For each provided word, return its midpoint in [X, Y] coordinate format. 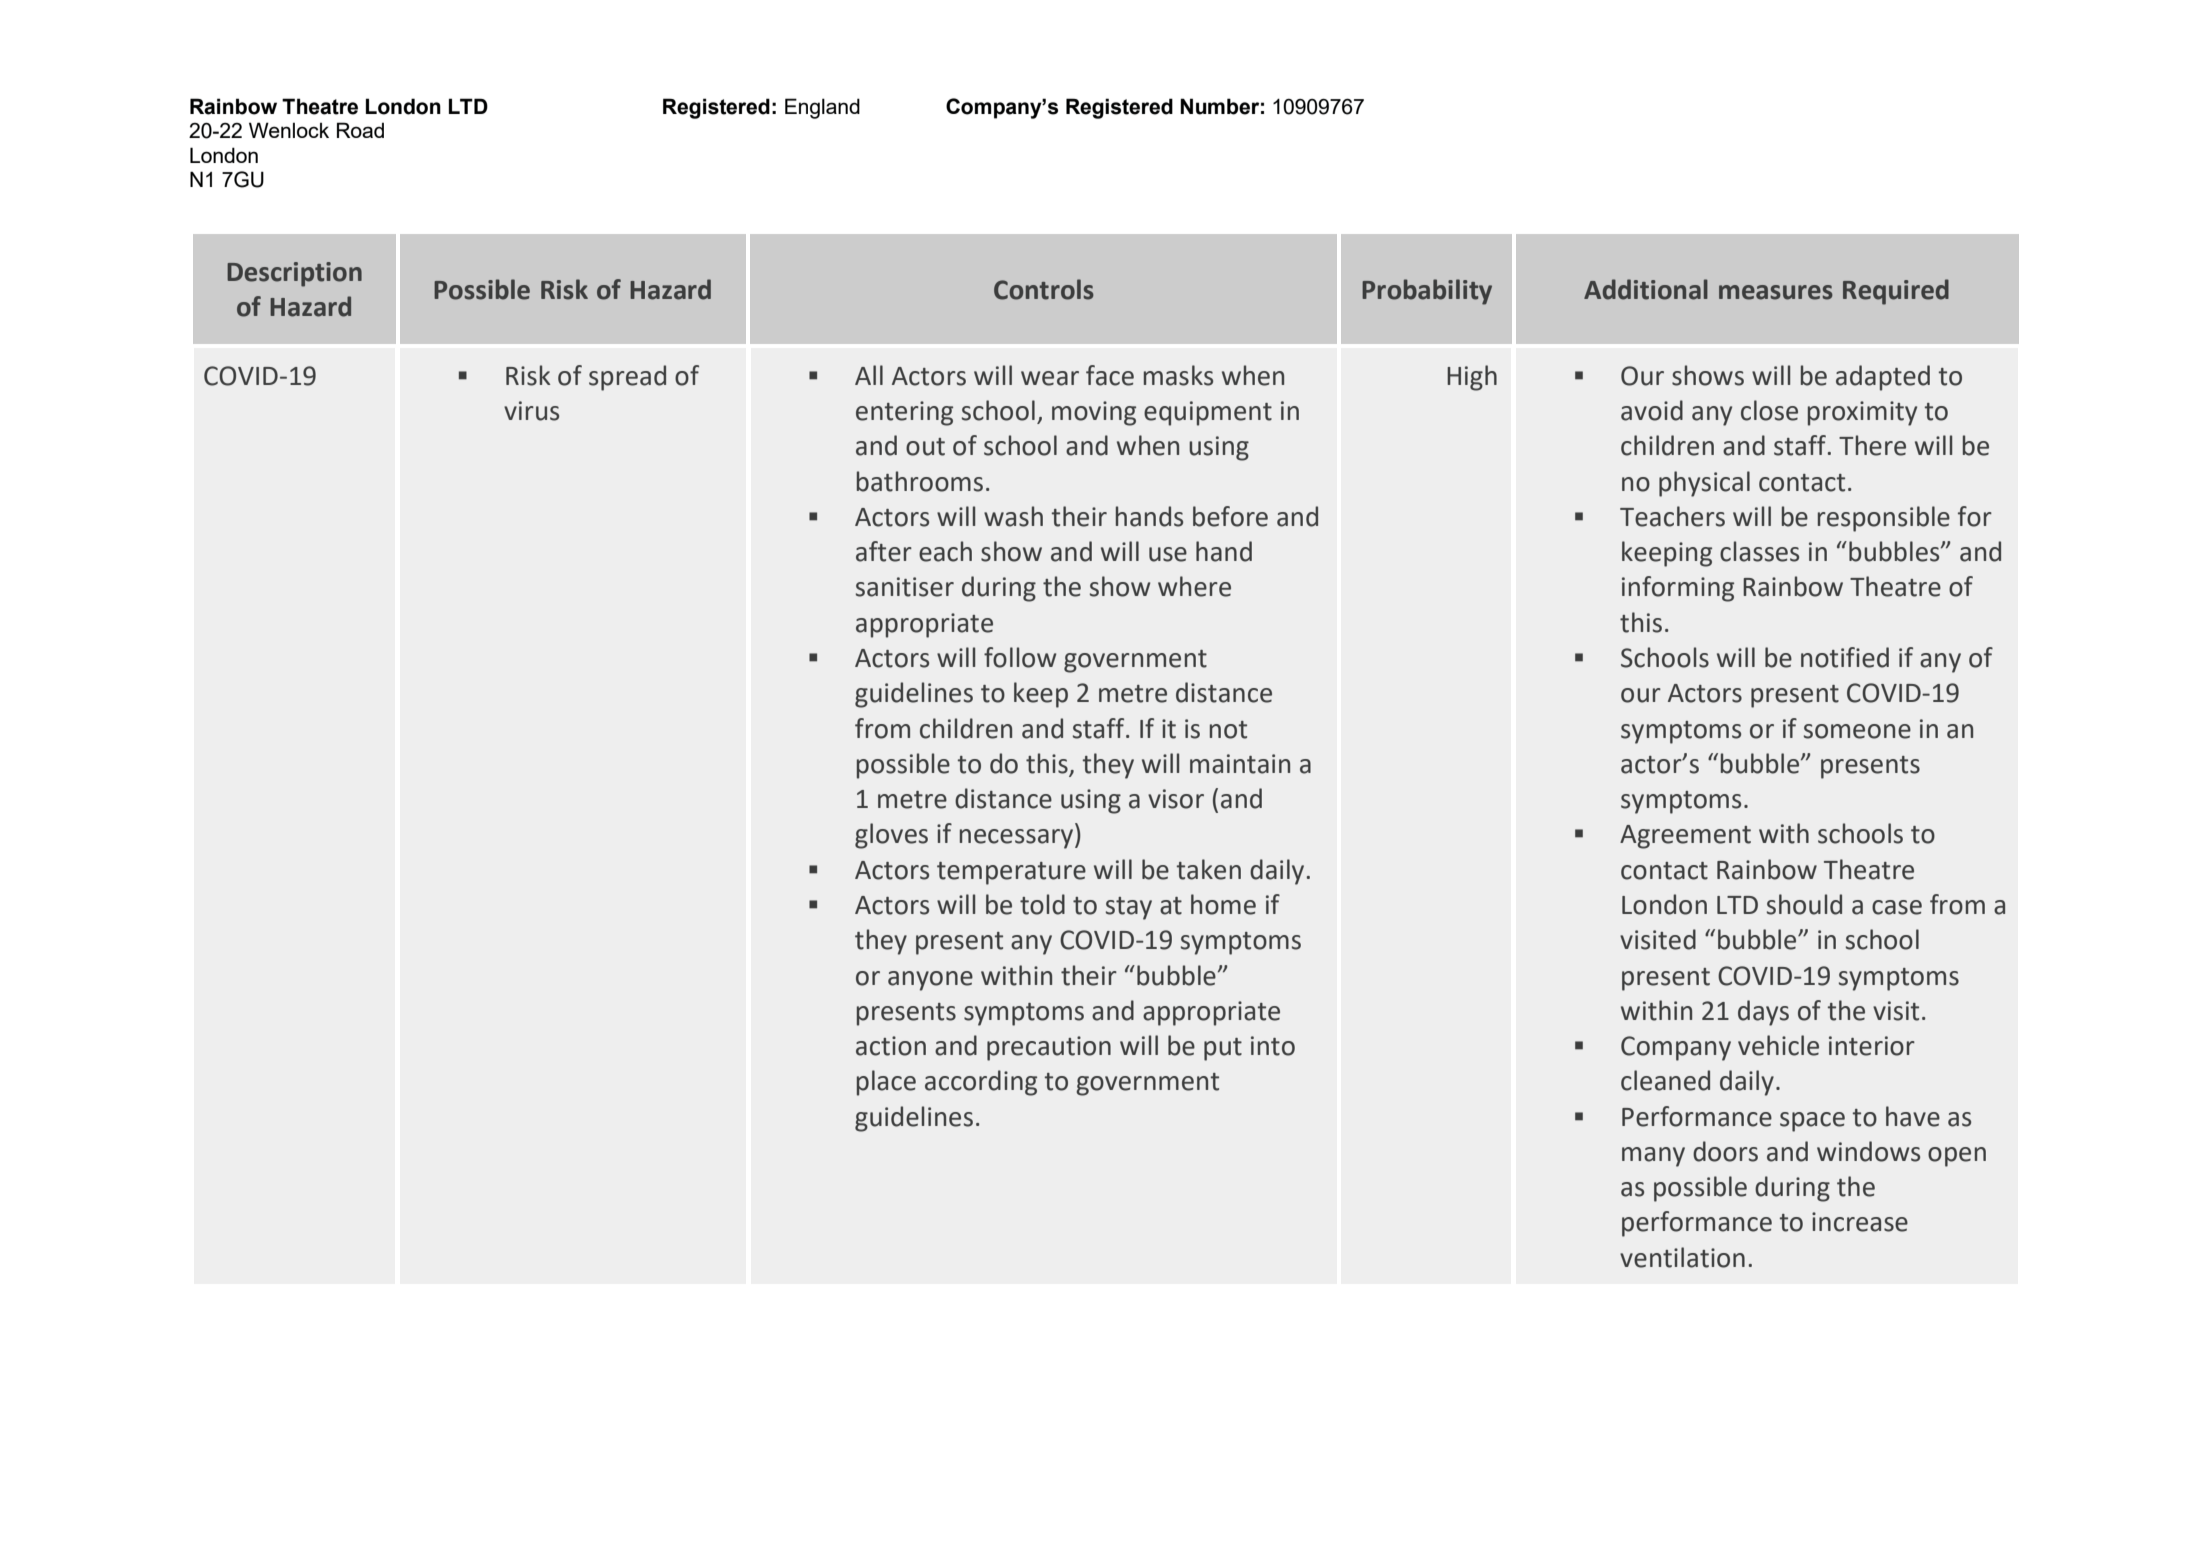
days [1763, 1013]
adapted [1883, 378]
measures [1776, 292]
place [886, 1083]
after [884, 551]
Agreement [1685, 837]
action [891, 1046]
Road [360, 130]
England [822, 108]
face [1110, 375]
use [1168, 554]
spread [627, 378]
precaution [1049, 1048]
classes [1759, 551]
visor [1176, 799]
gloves [891, 836]
